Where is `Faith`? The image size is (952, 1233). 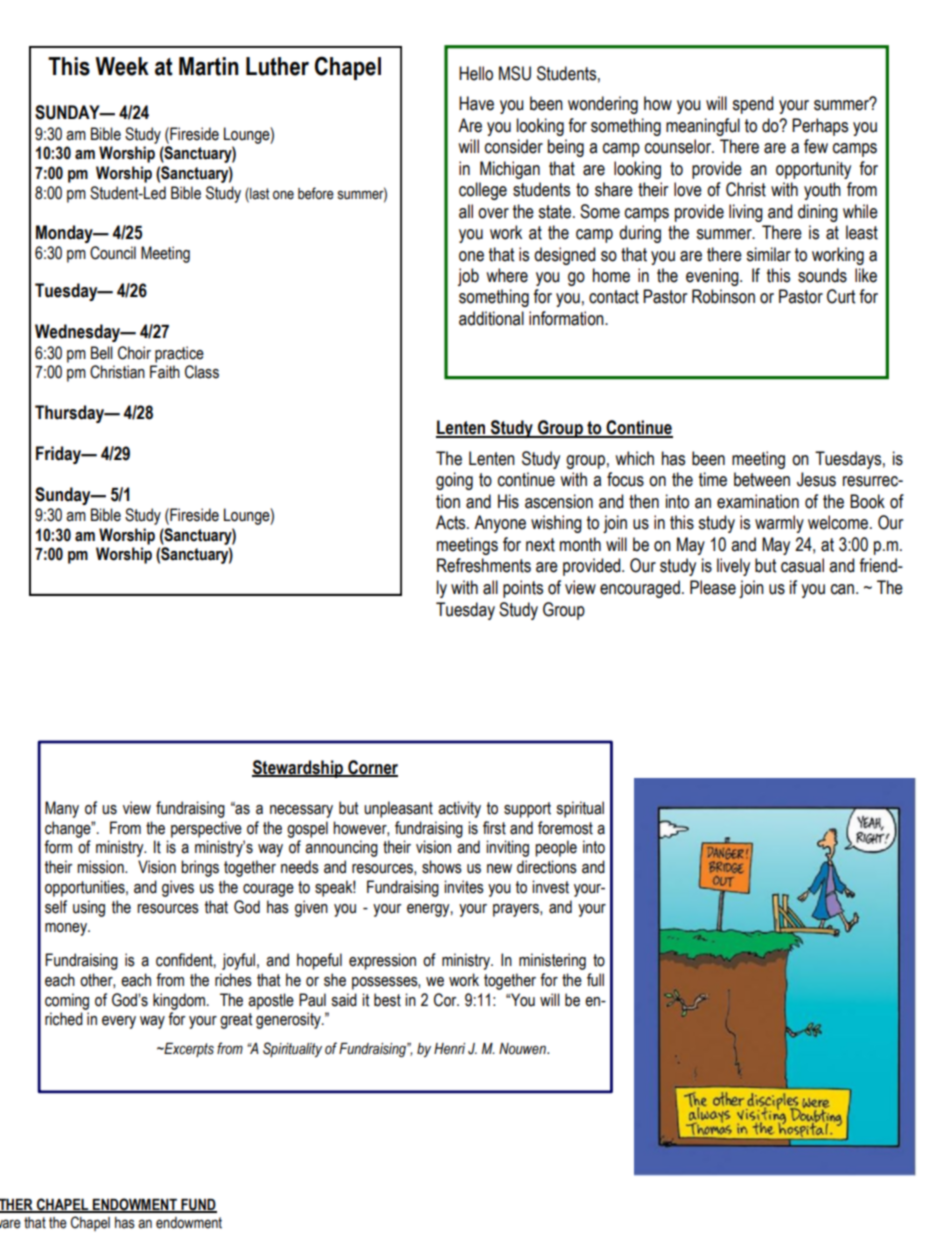 Faith is located at coordinates (165, 372).
